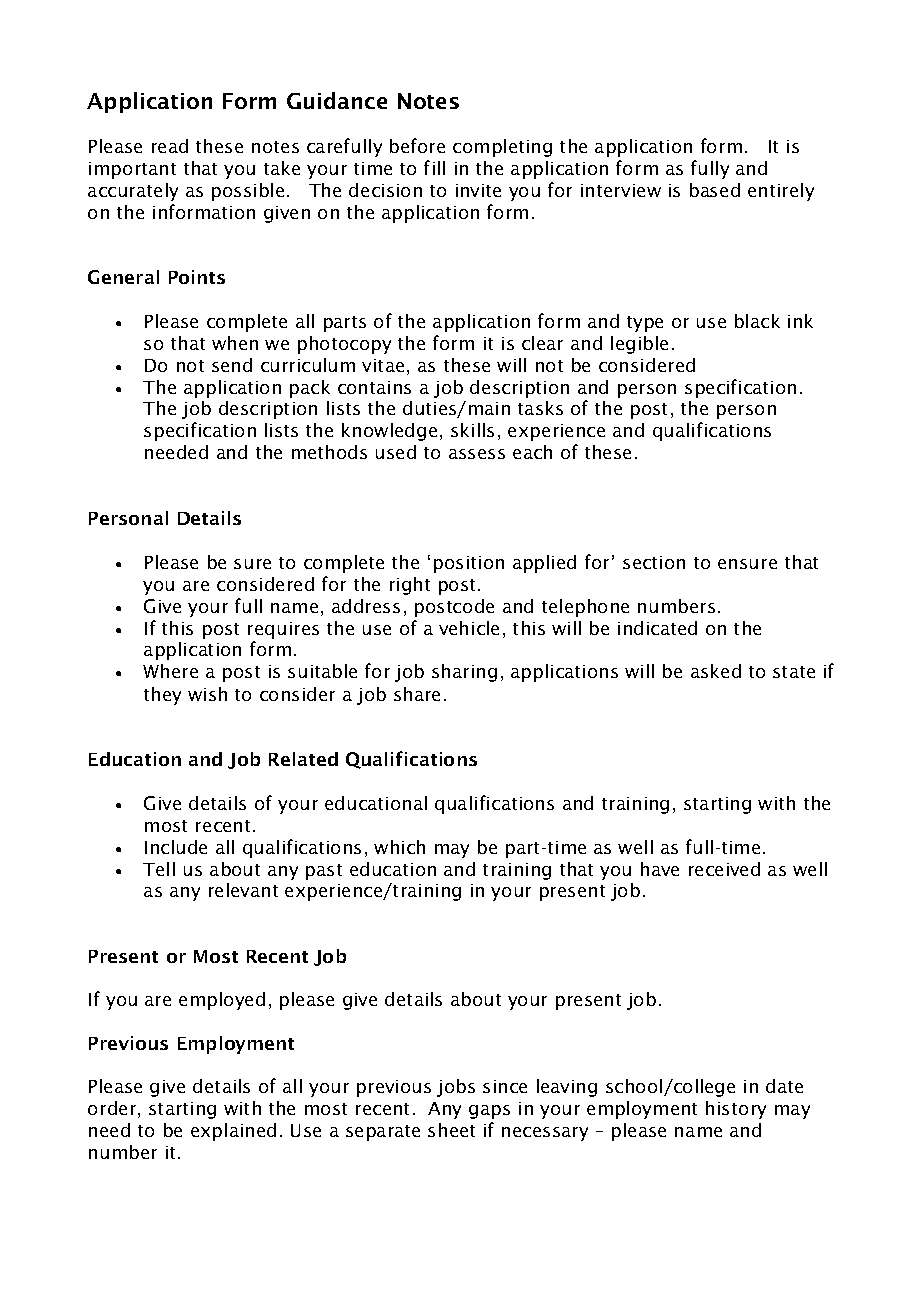  I want to click on send, so click(232, 365).
